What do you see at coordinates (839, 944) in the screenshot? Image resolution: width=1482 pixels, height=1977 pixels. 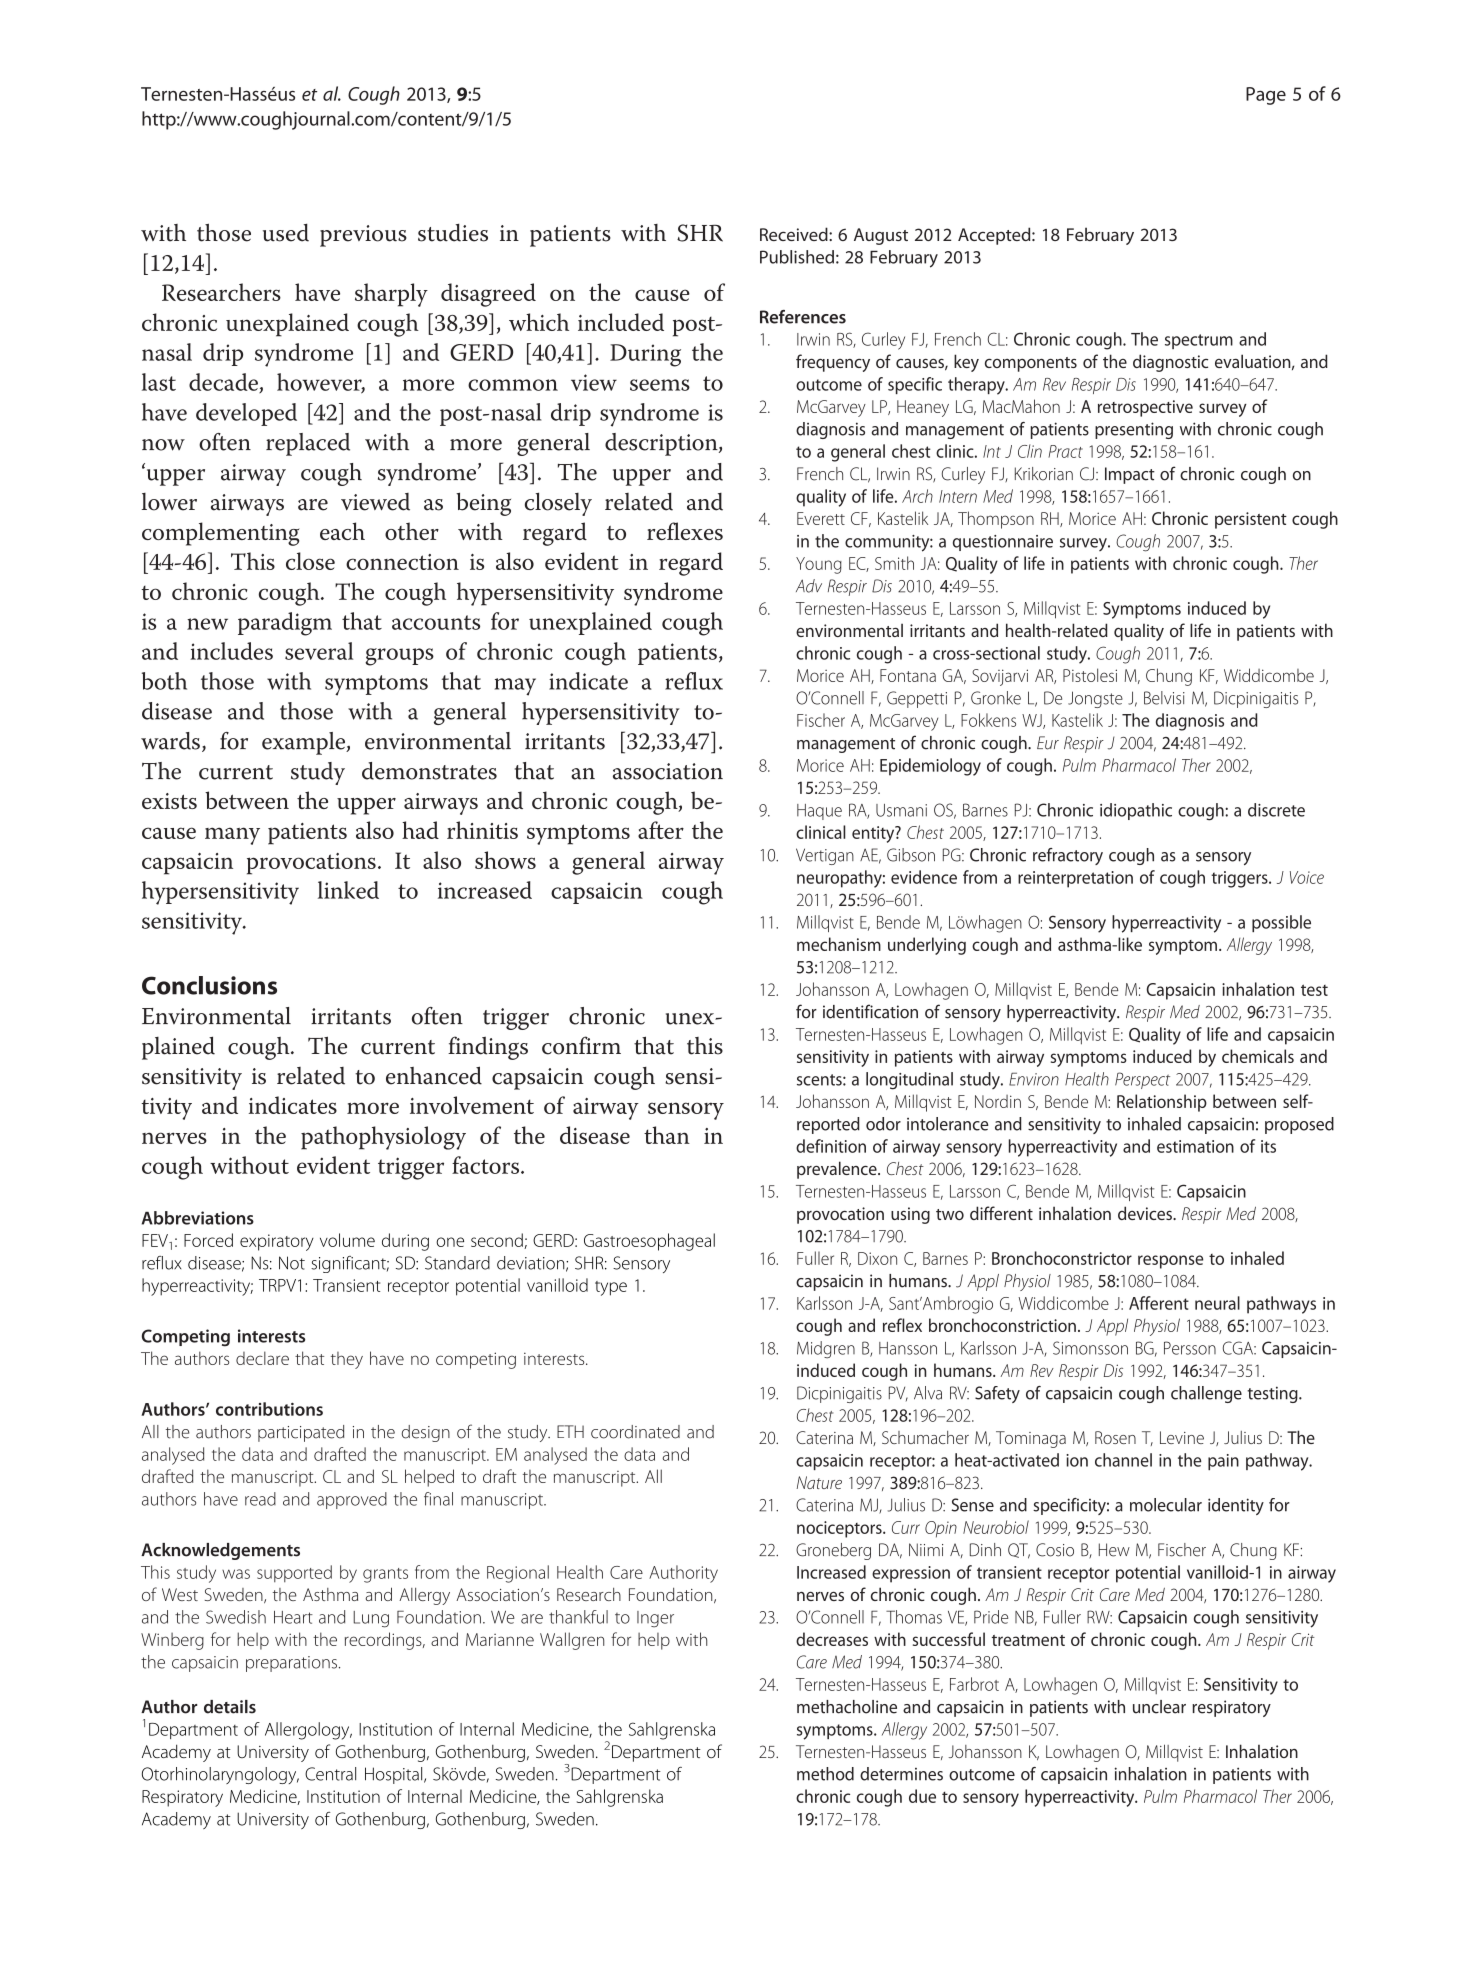 I see `mechanism` at bounding box center [839, 944].
